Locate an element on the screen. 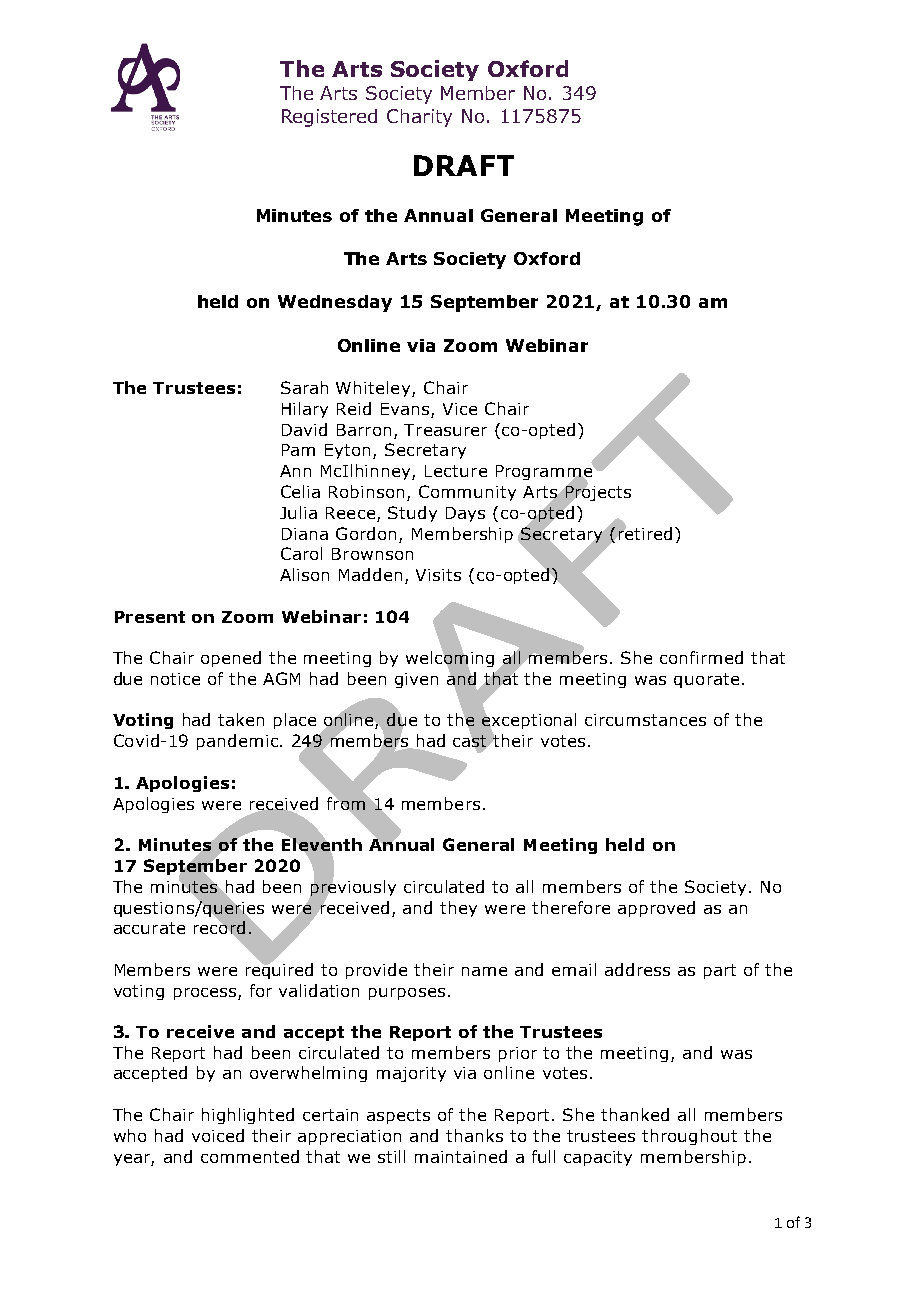  thanked is located at coordinates (635, 1114).
